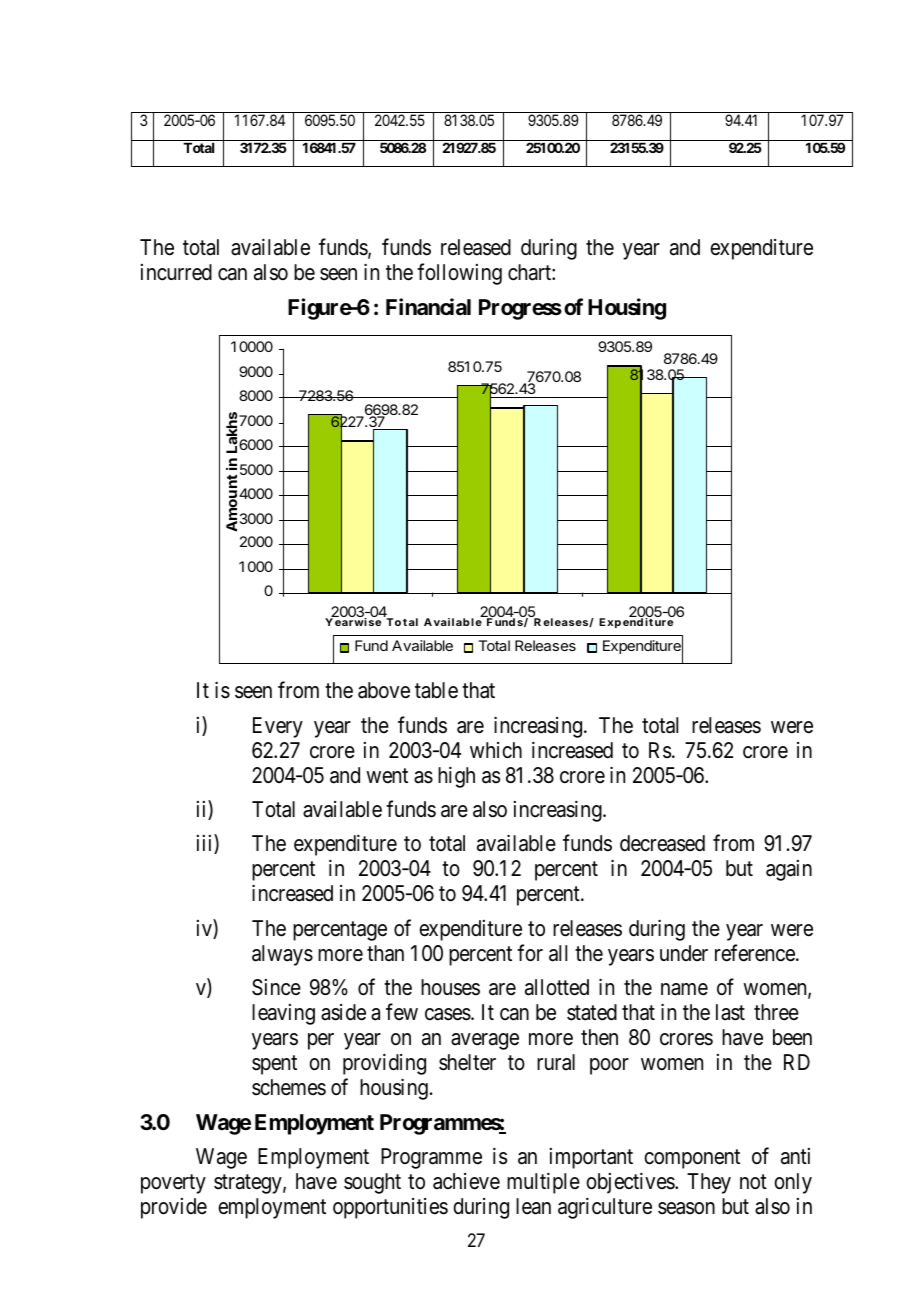  I want to click on which, so click(496, 750).
